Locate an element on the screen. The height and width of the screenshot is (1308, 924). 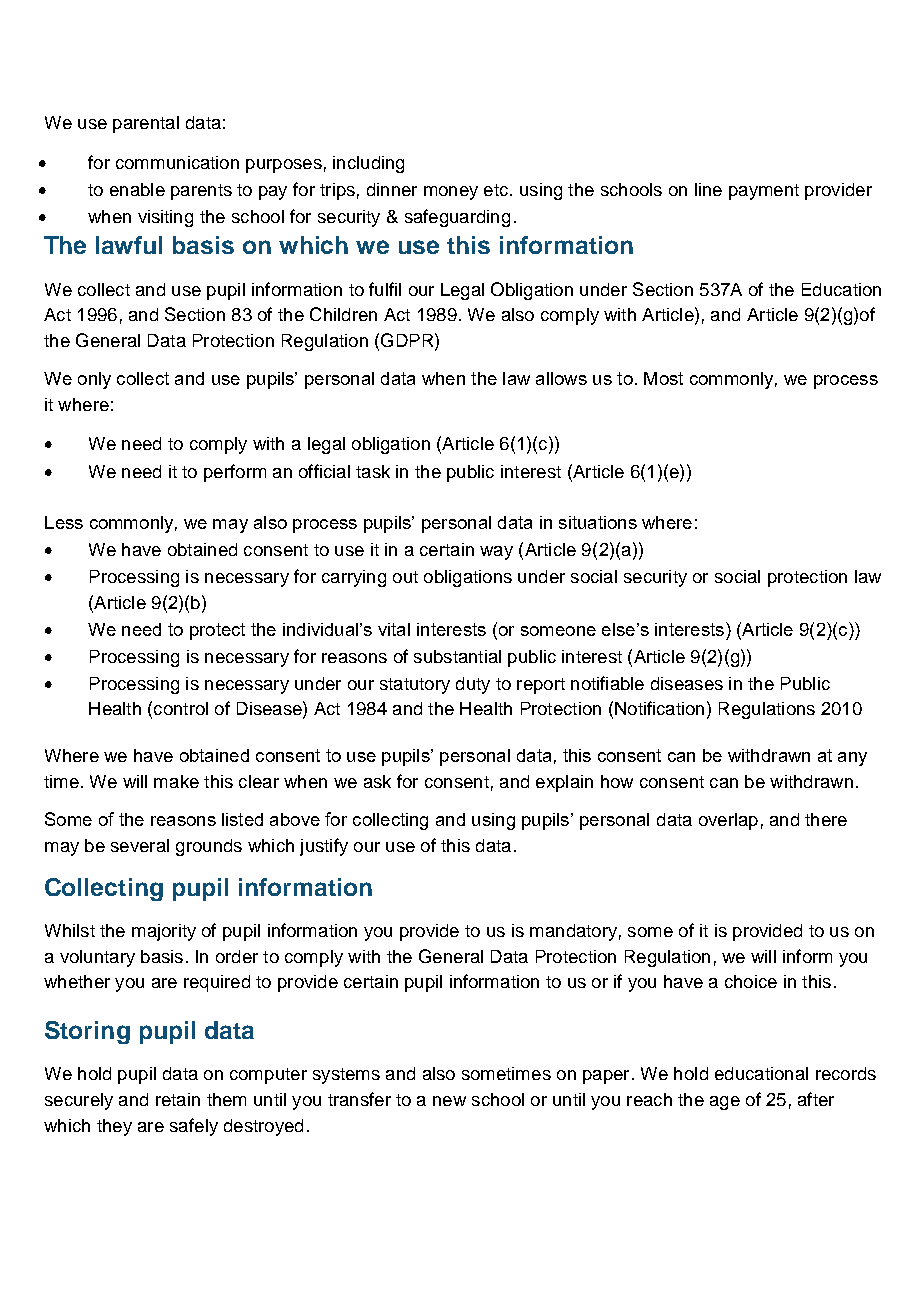
perform is located at coordinates (235, 473).
